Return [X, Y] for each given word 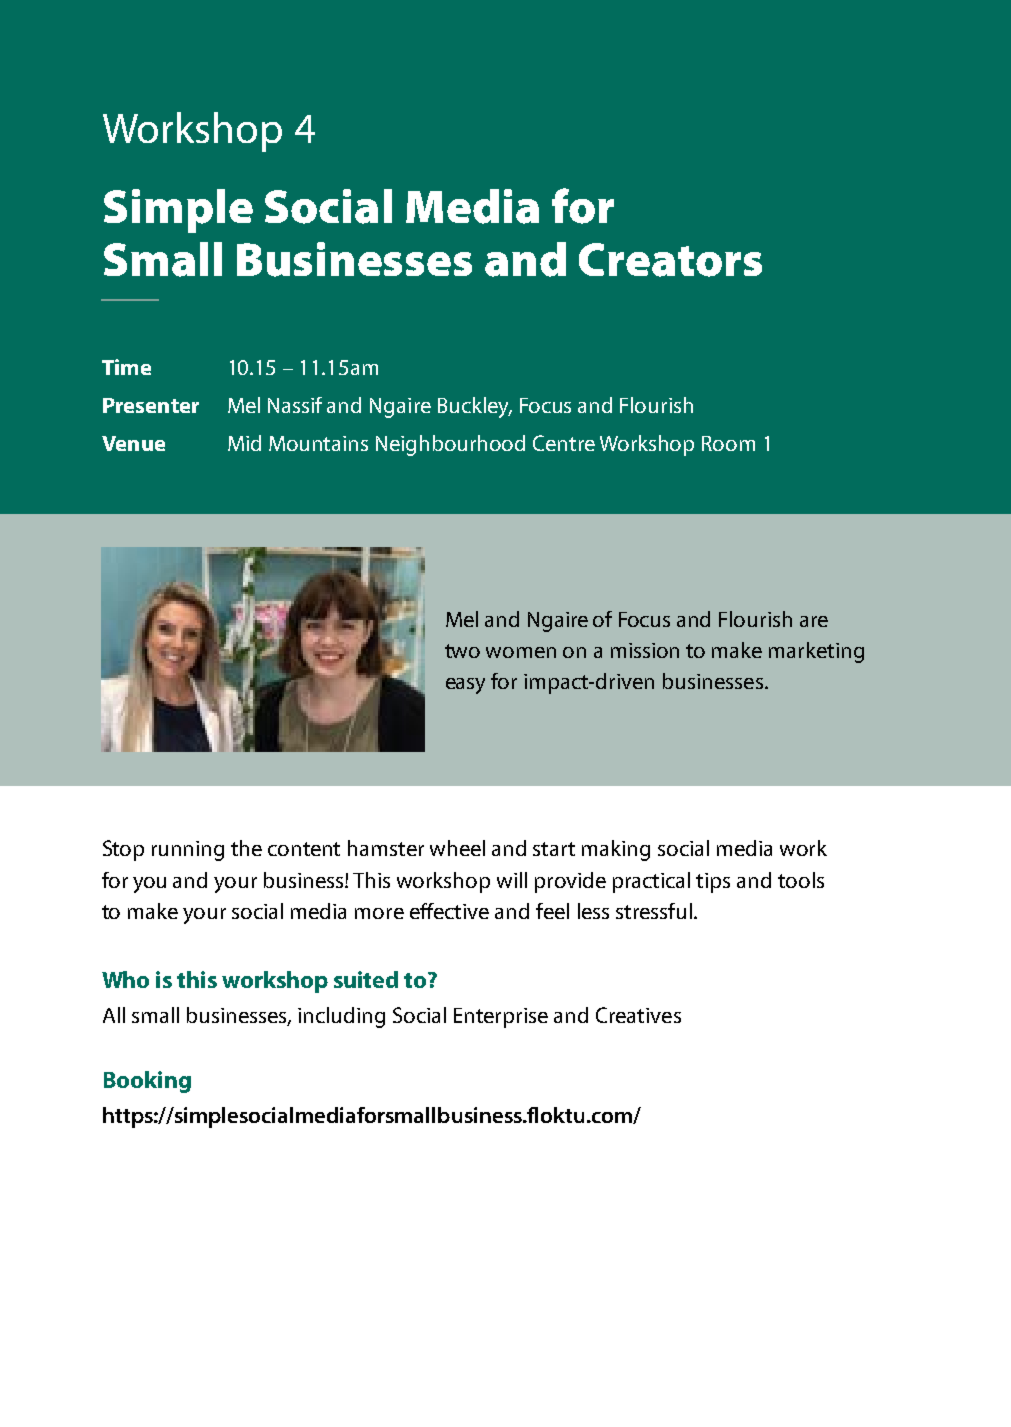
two [462, 651]
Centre [564, 443]
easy [465, 686]
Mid [244, 443]
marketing [816, 652]
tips [713, 883]
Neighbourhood [450, 445]
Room [728, 443]
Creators [670, 260]
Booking [147, 1082]
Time [126, 367]
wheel [457, 848]
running [188, 851]
